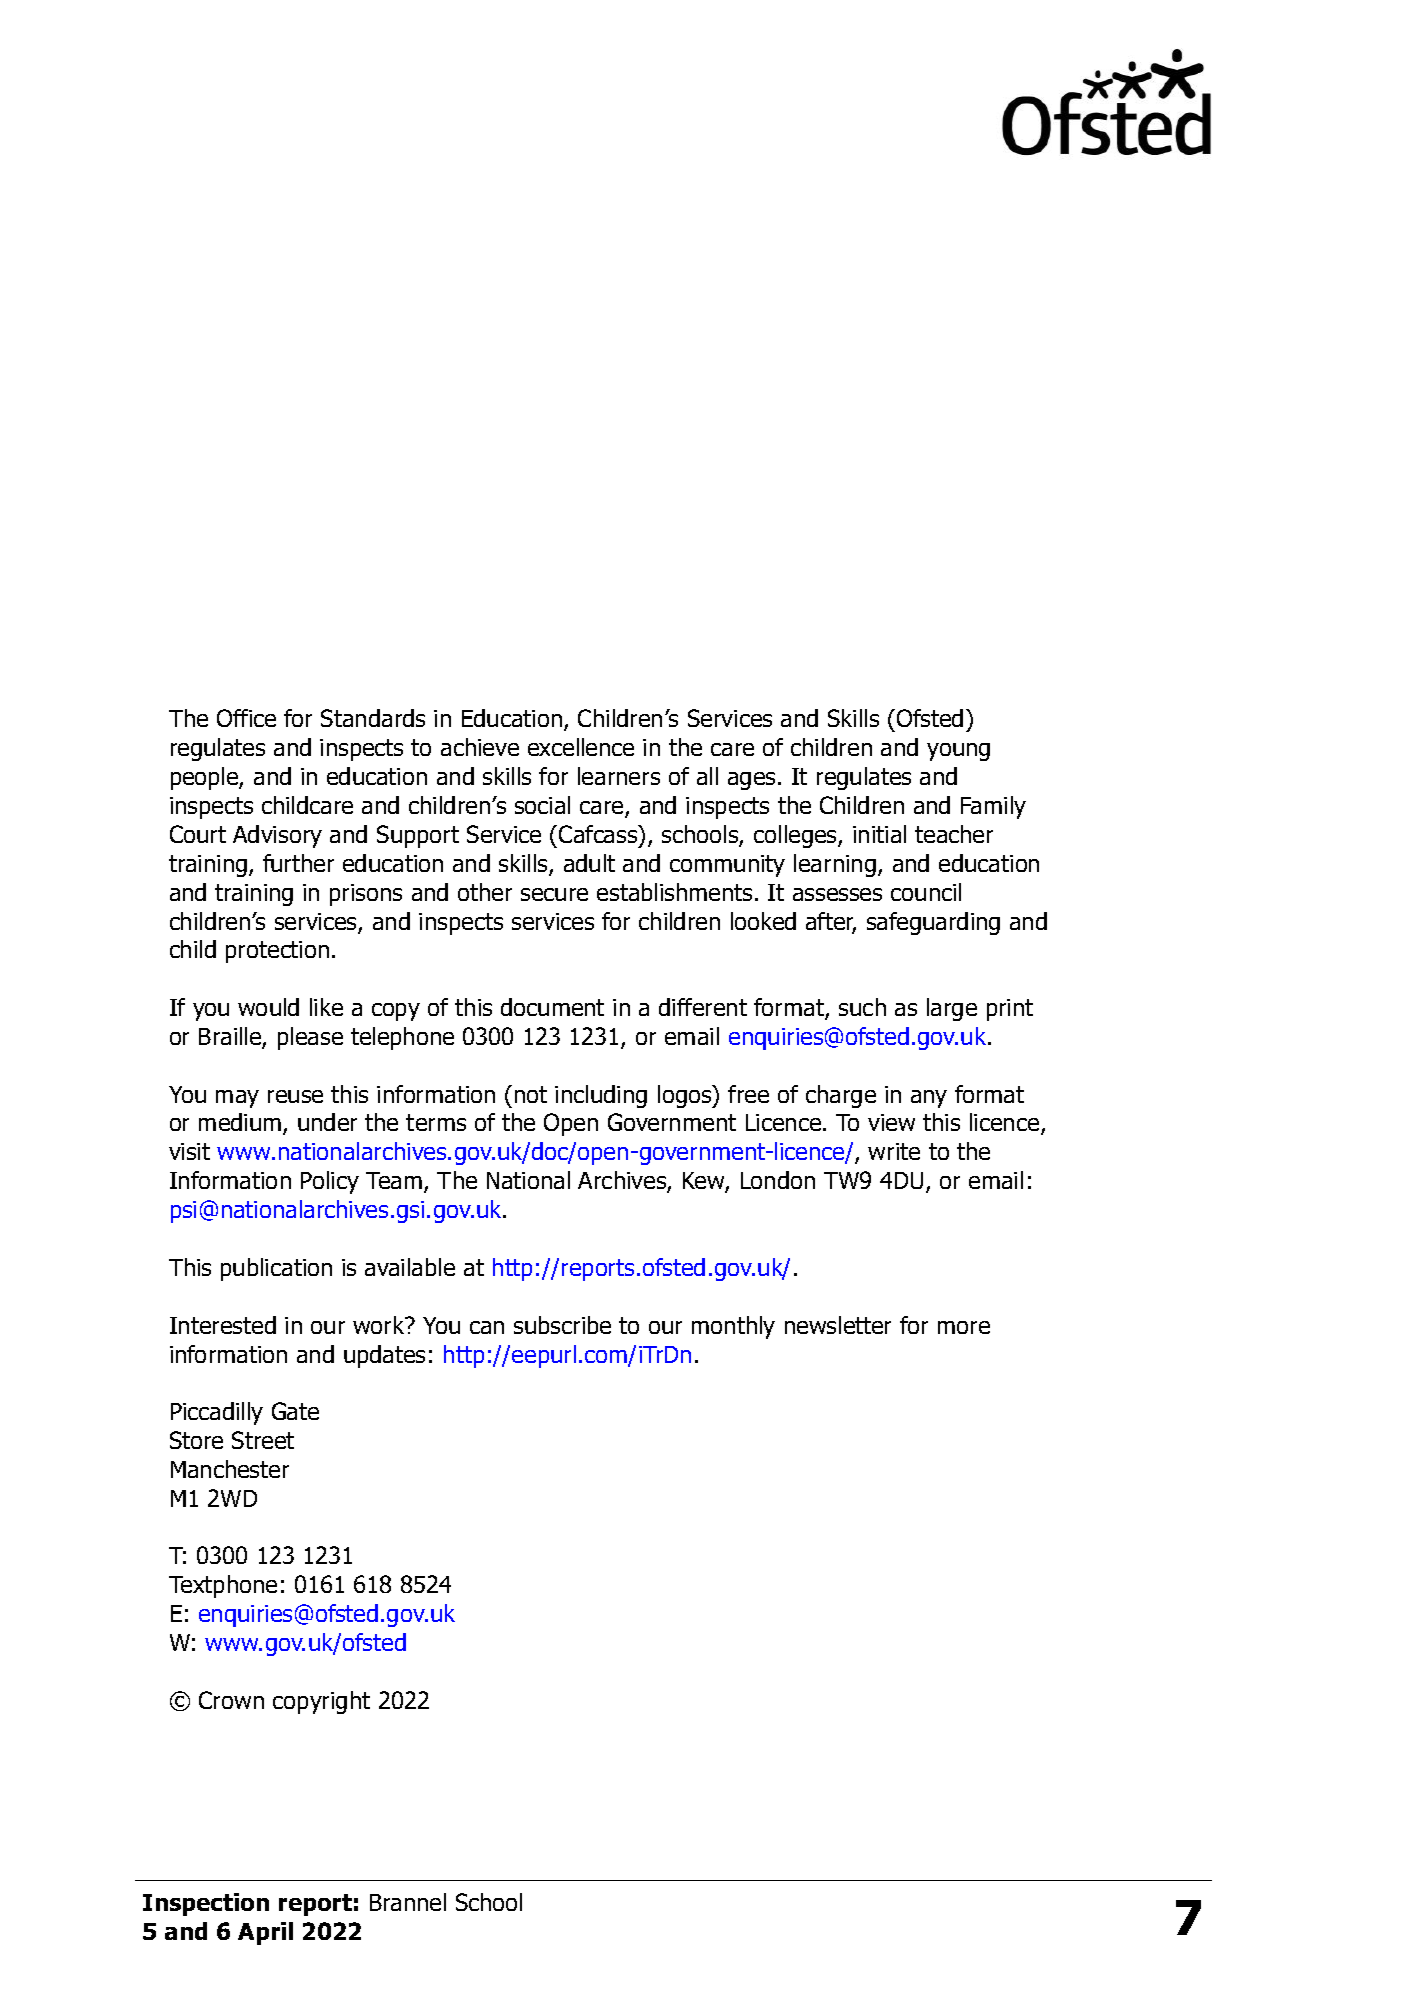 The width and height of the image is (1415, 2006). Describe the element at coordinates (581, 747) in the image. I see `excellence` at that location.
